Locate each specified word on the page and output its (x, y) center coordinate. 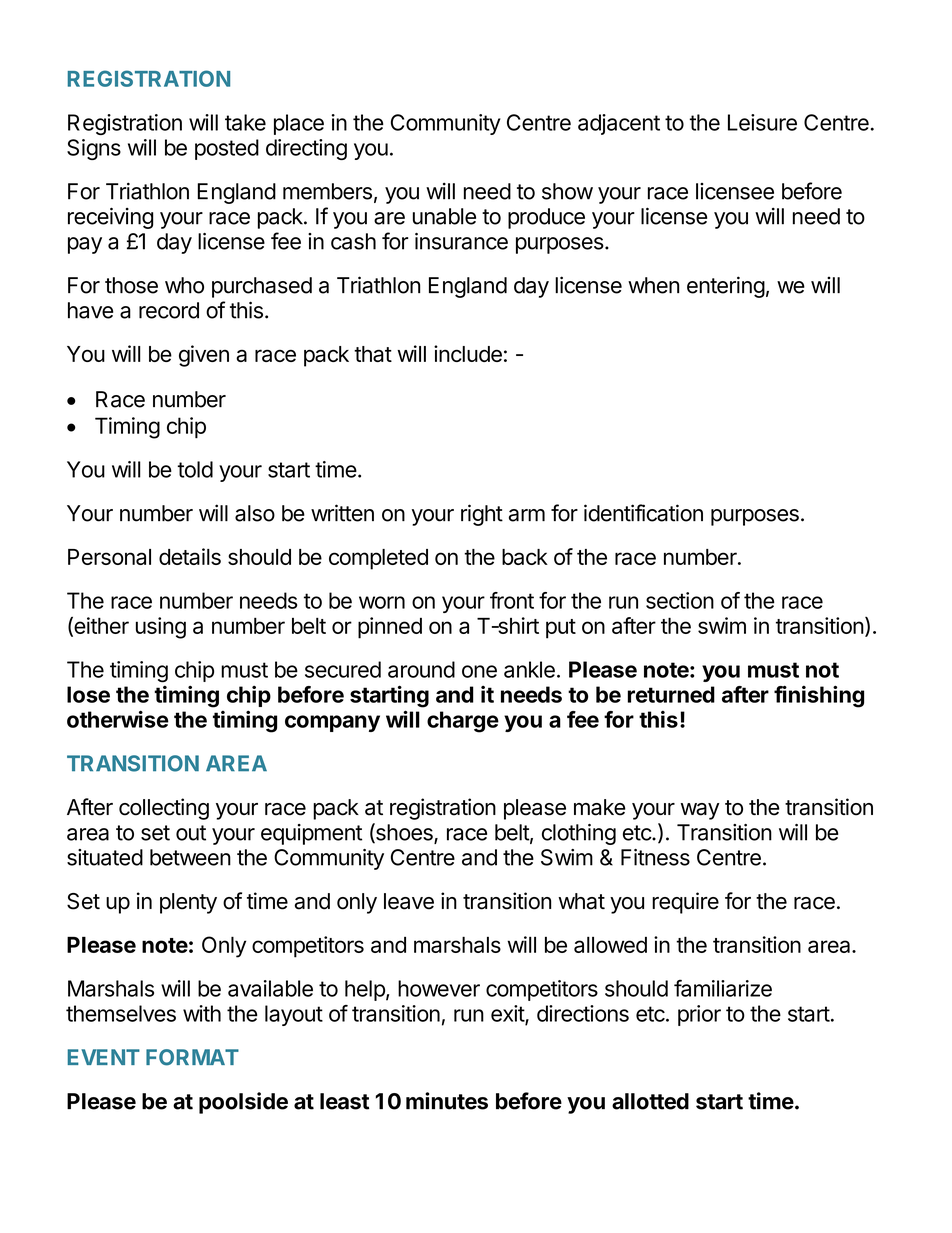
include (468, 353)
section (680, 600)
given (204, 356)
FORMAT (192, 1057)
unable (444, 216)
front (512, 600)
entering (726, 287)
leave (409, 901)
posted (227, 149)
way (700, 811)
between (190, 857)
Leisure (762, 122)
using (161, 628)
